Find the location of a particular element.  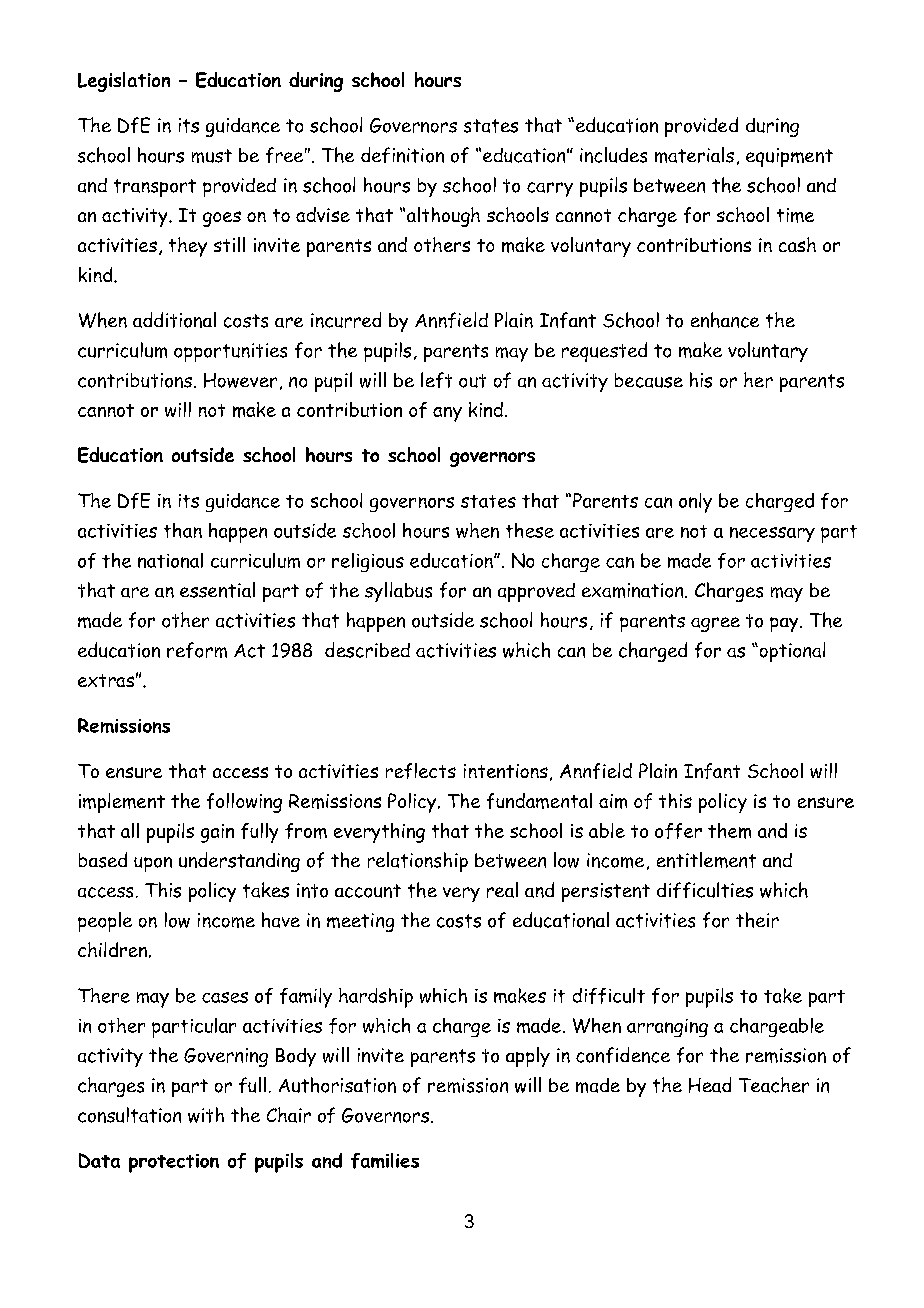

only is located at coordinates (695, 503).
